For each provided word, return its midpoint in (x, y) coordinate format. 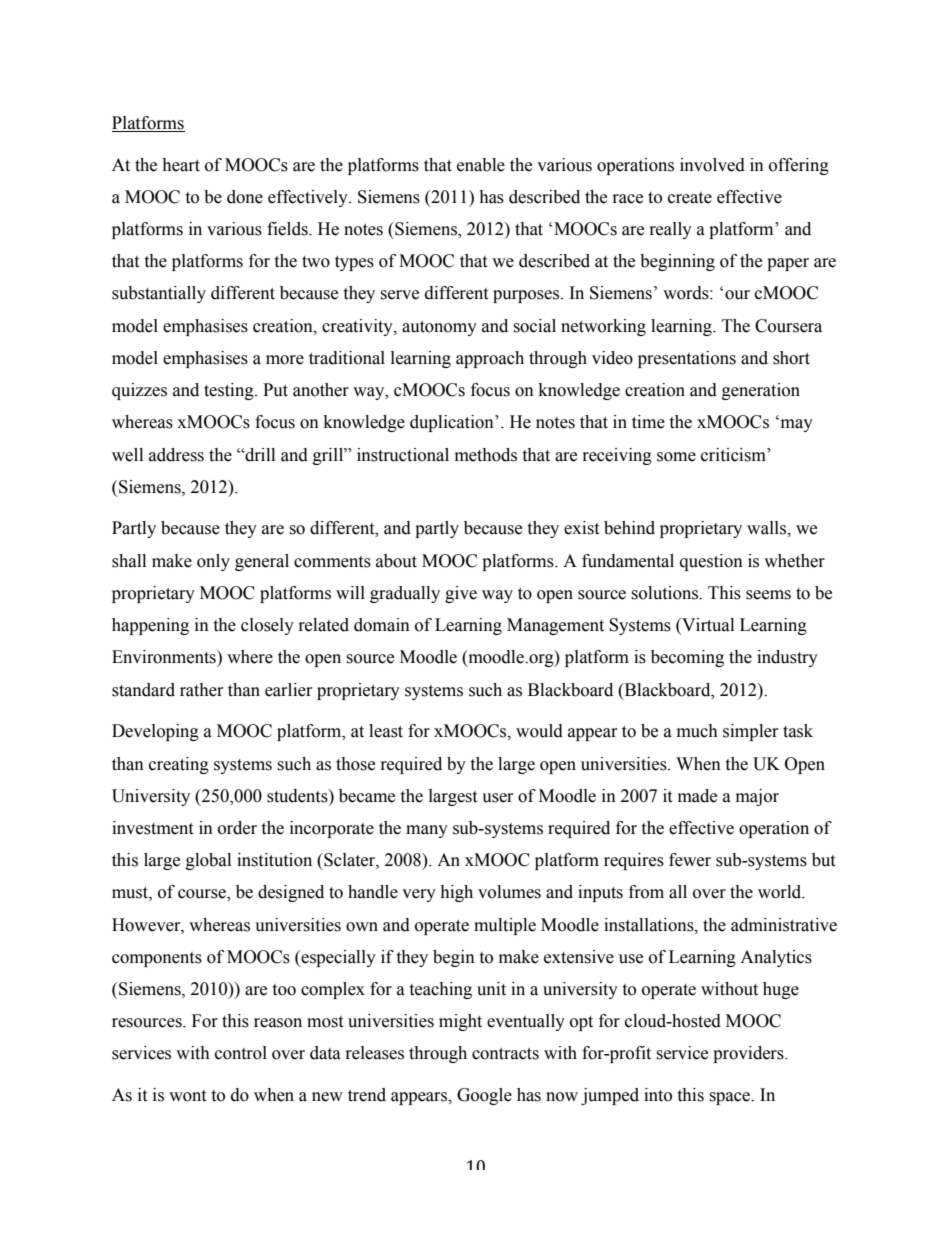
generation (761, 391)
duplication (453, 423)
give (461, 594)
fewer (690, 860)
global (208, 861)
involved (712, 165)
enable (481, 165)
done (245, 197)
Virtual (707, 626)
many (427, 831)
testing (230, 391)
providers (749, 1054)
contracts (505, 1054)
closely (267, 626)
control (241, 1053)
